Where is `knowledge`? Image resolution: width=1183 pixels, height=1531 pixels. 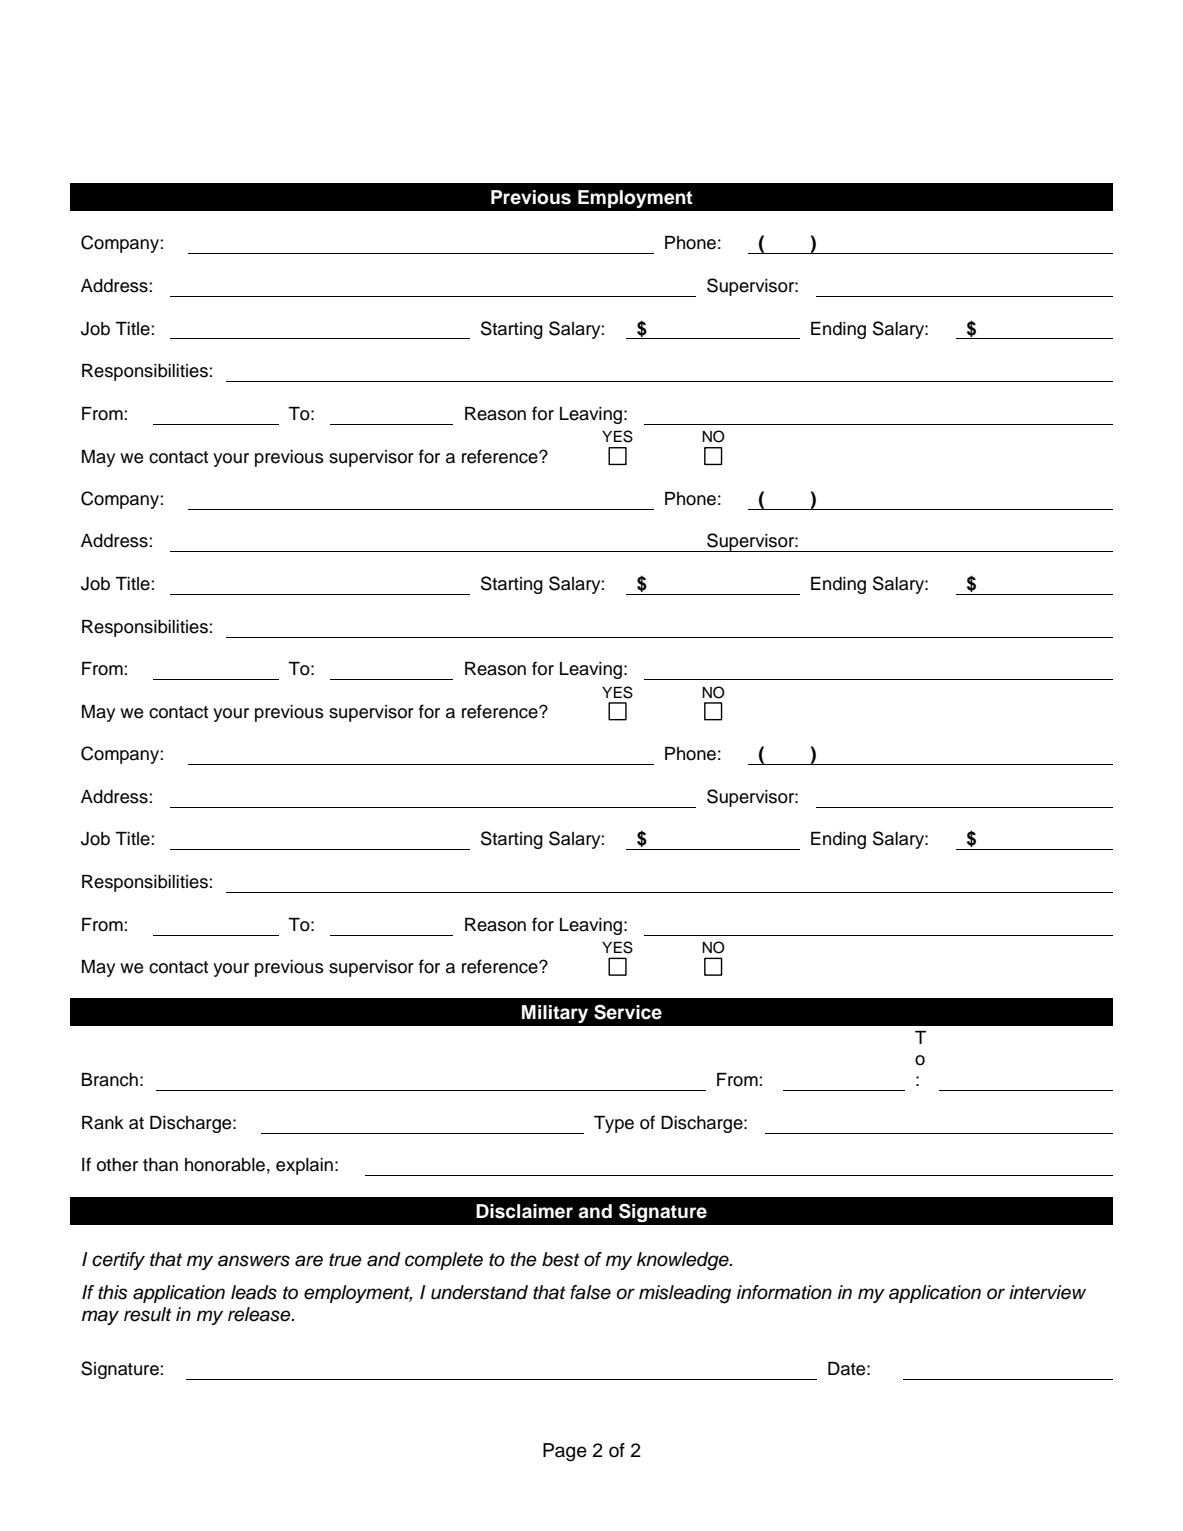 knowledge is located at coordinates (684, 1261).
